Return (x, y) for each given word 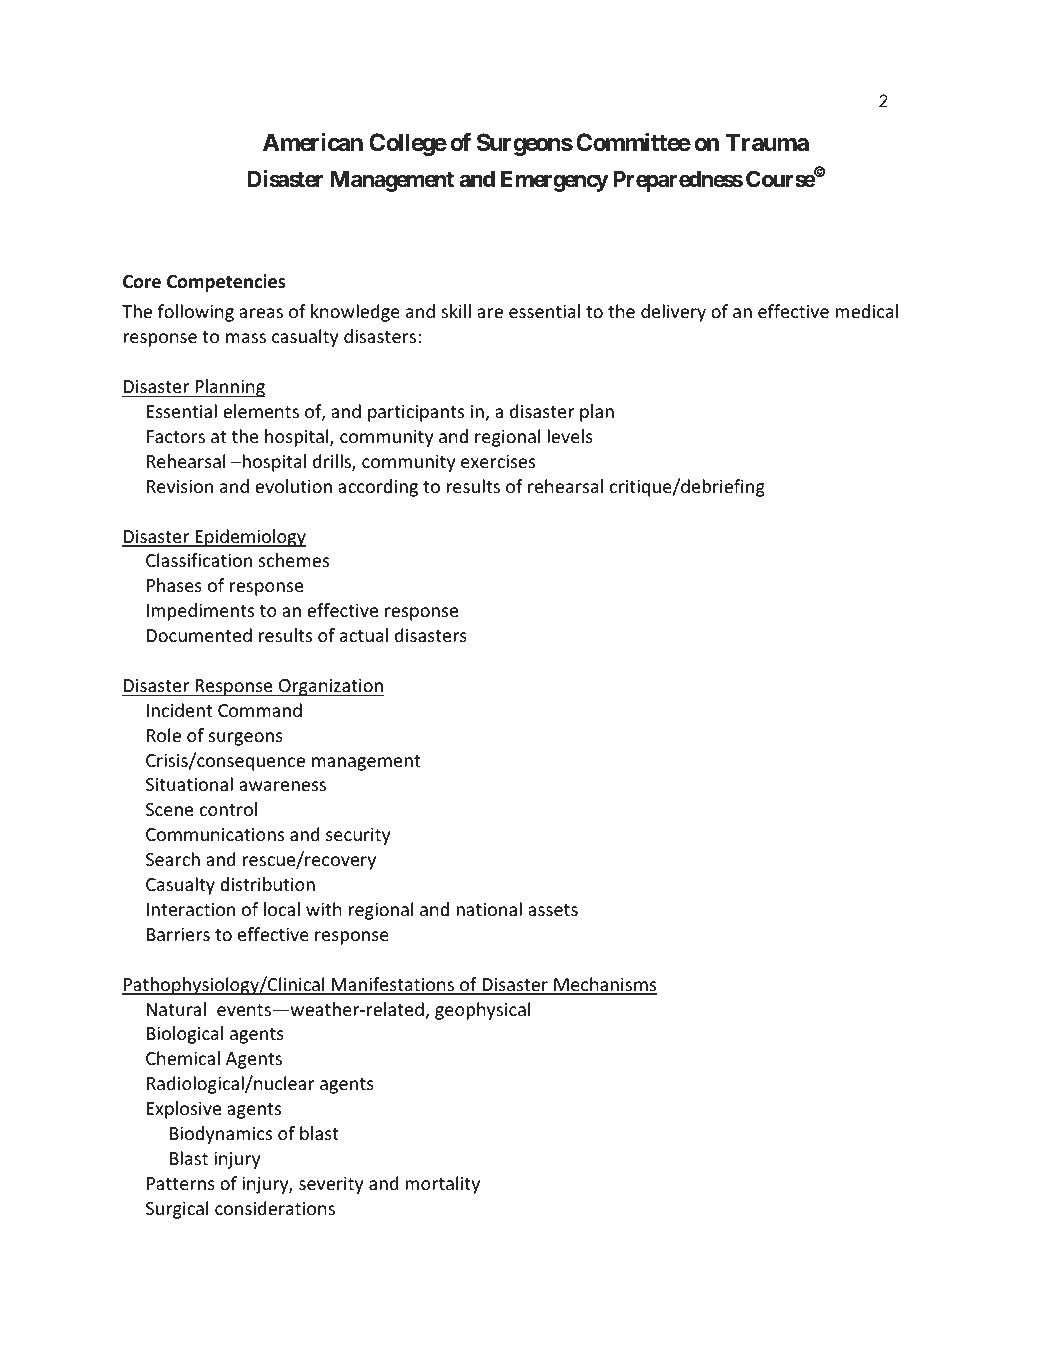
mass (246, 338)
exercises (498, 461)
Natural (176, 1009)
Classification (199, 560)
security (358, 836)
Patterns (181, 1183)
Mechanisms (604, 985)
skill (456, 311)
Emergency (555, 181)
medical (866, 311)
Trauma (767, 142)
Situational (189, 784)
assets (553, 910)
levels (570, 436)
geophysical (482, 1011)
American (313, 142)
